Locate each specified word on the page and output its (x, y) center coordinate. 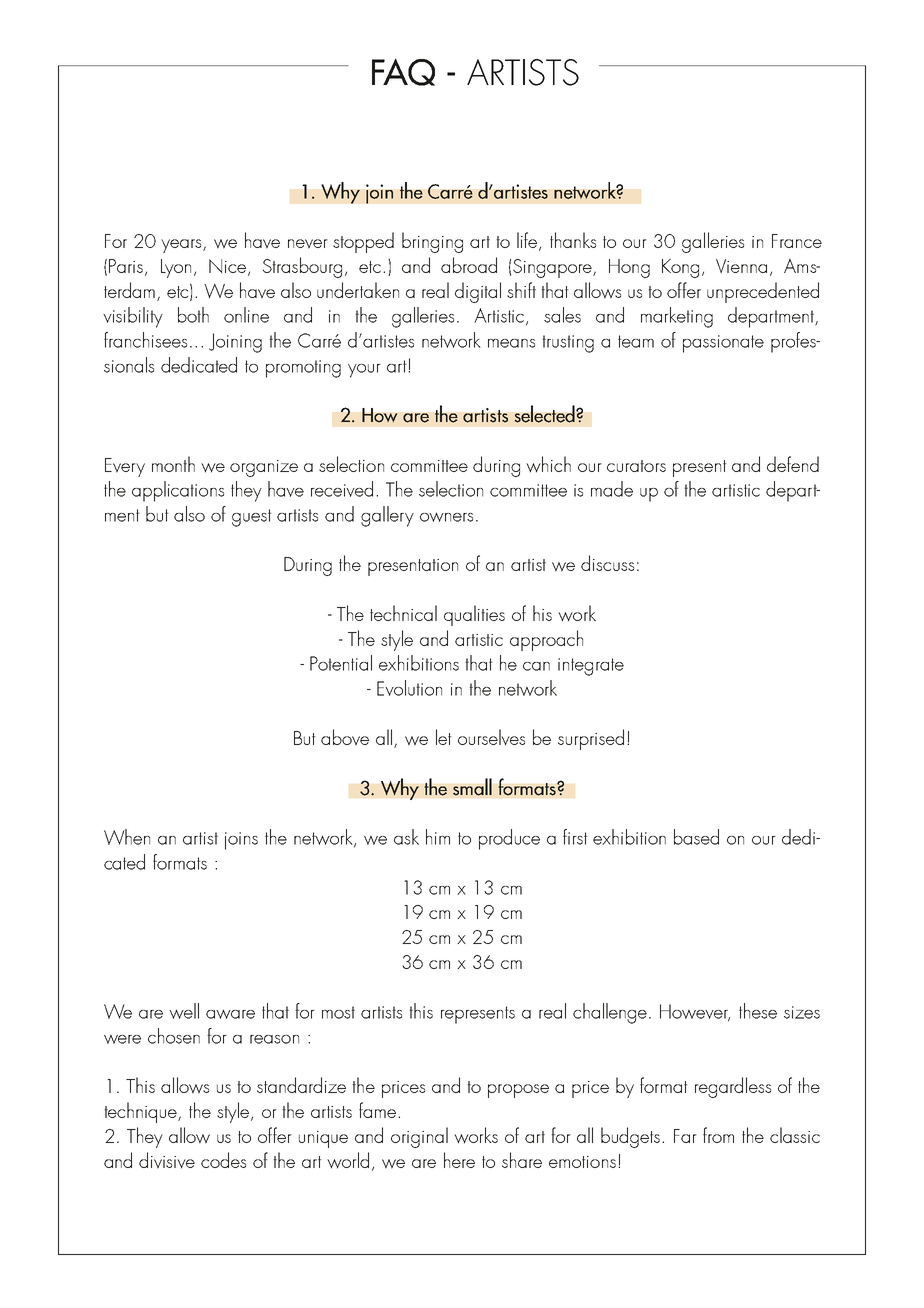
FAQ (403, 72)
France (797, 241)
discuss (607, 563)
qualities (474, 615)
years (182, 246)
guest (252, 518)
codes (223, 1160)
